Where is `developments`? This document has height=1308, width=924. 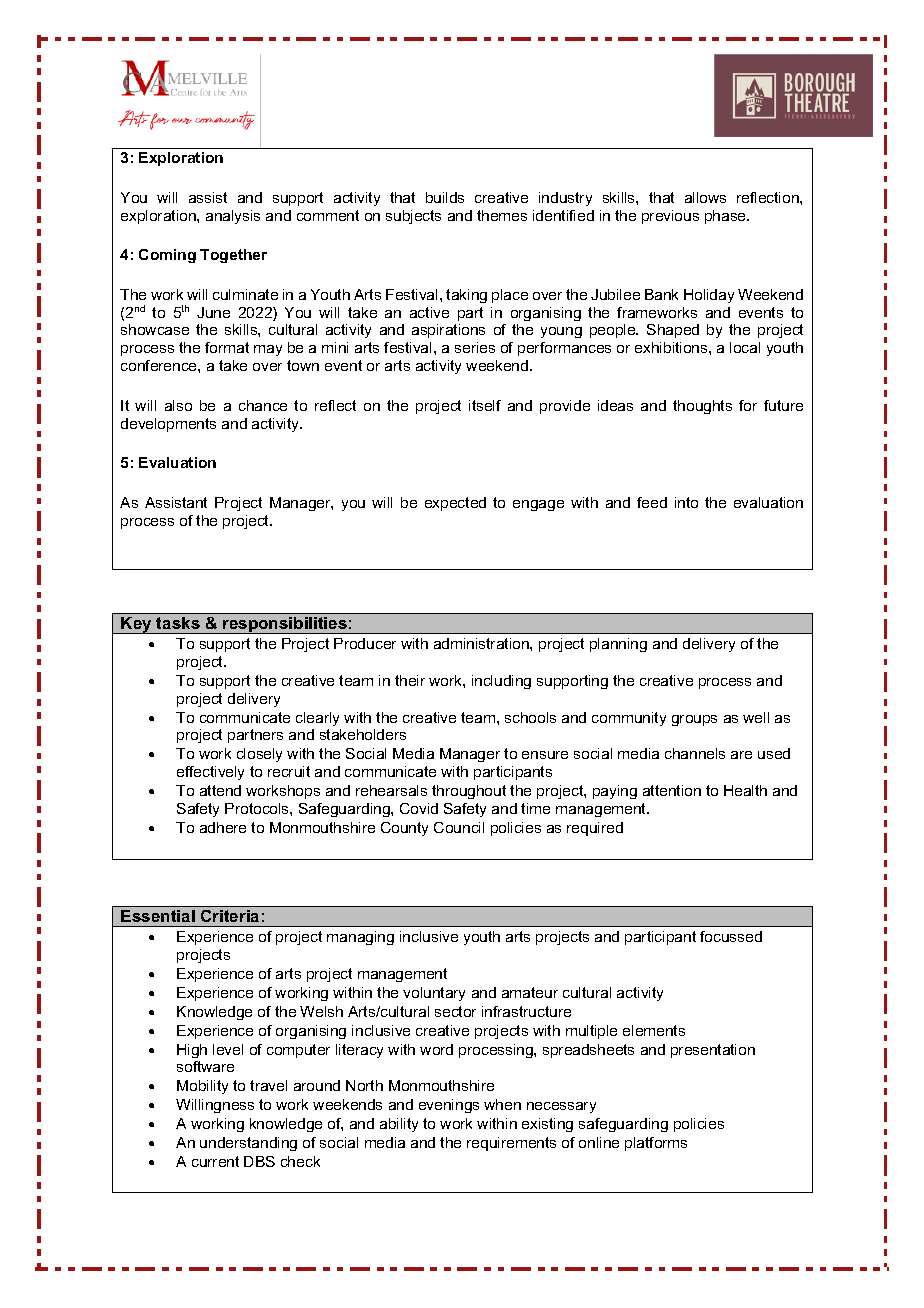 developments is located at coordinates (168, 425).
